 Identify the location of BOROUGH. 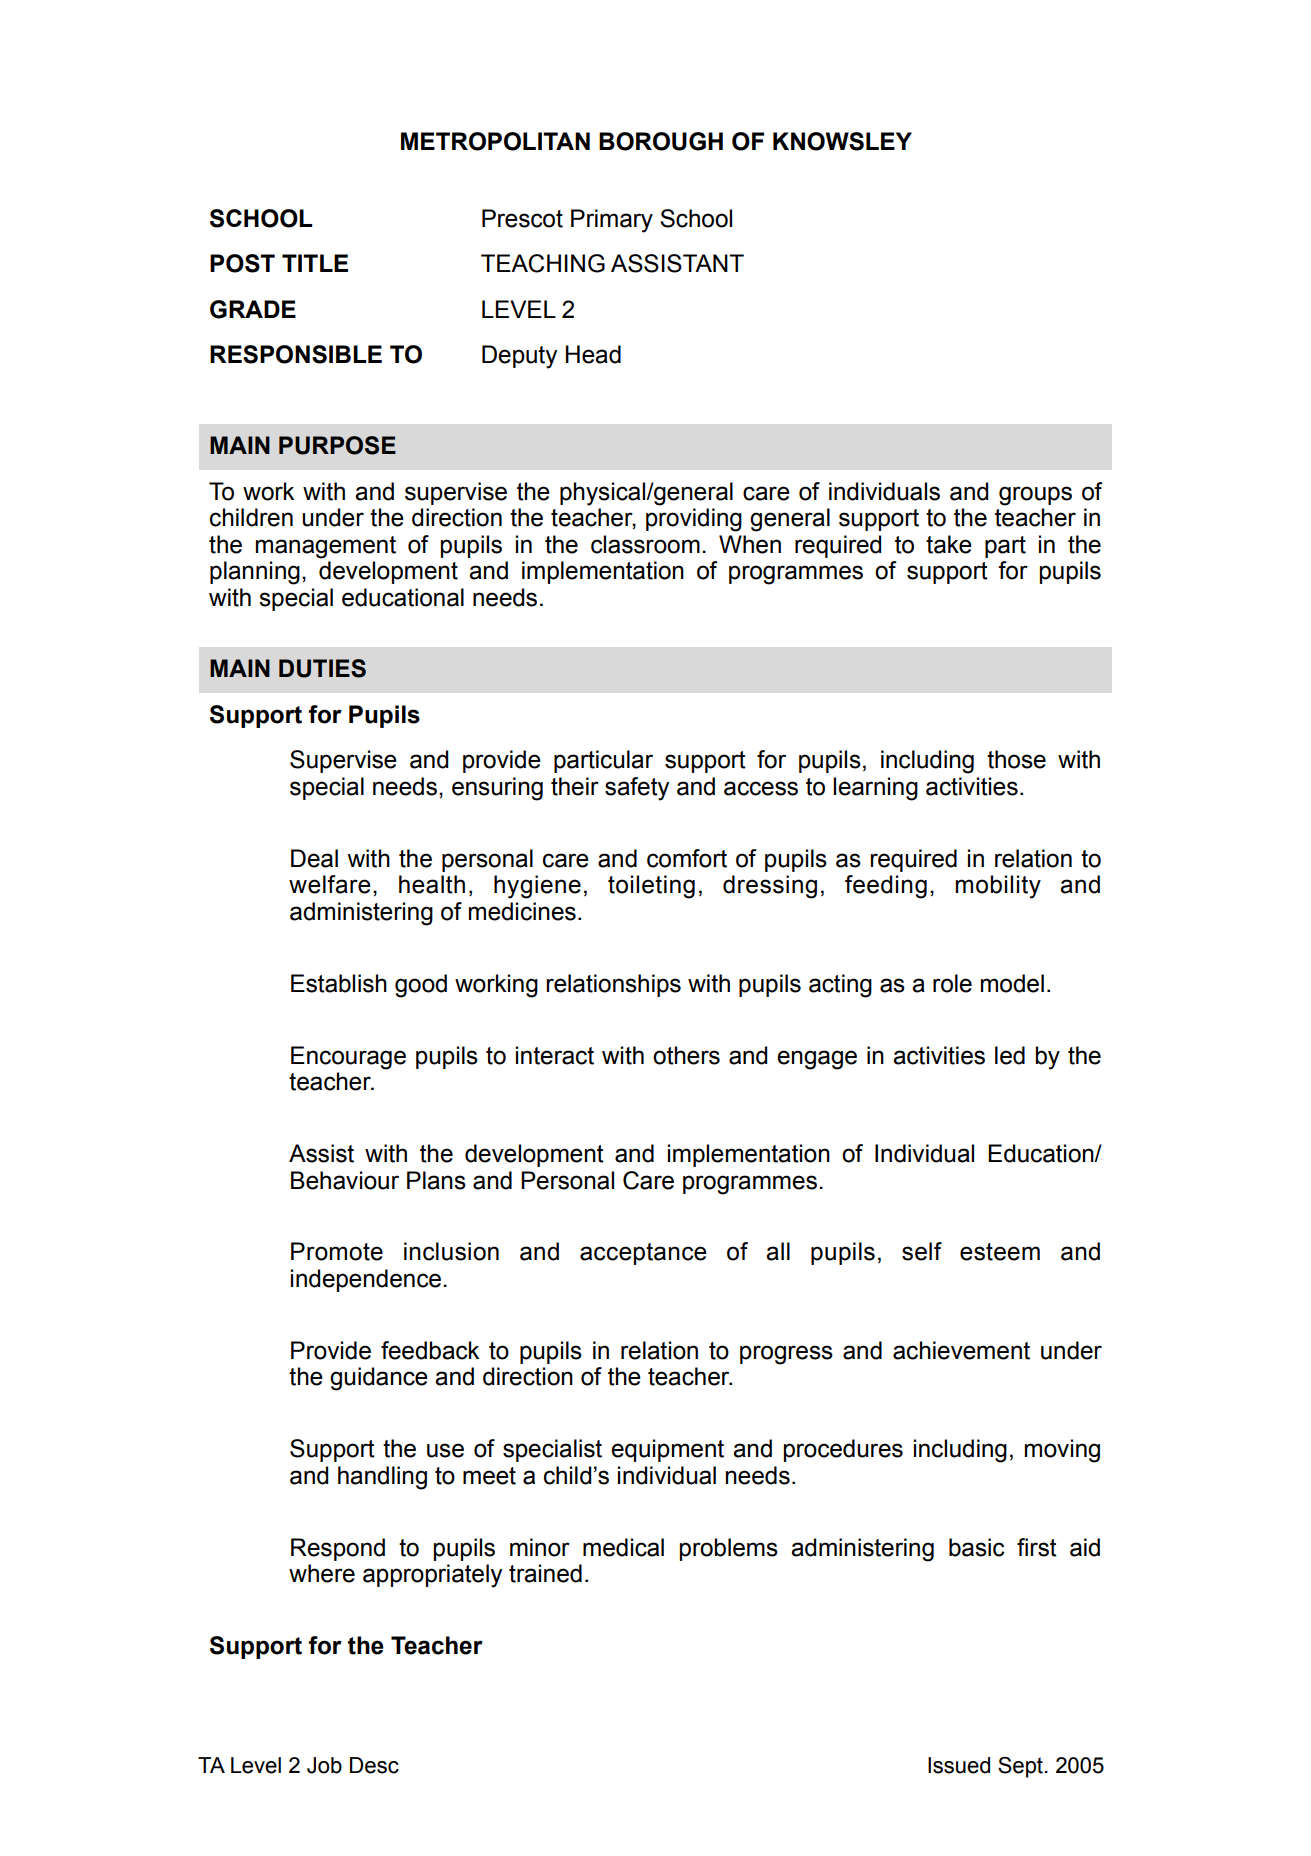
(661, 141).
